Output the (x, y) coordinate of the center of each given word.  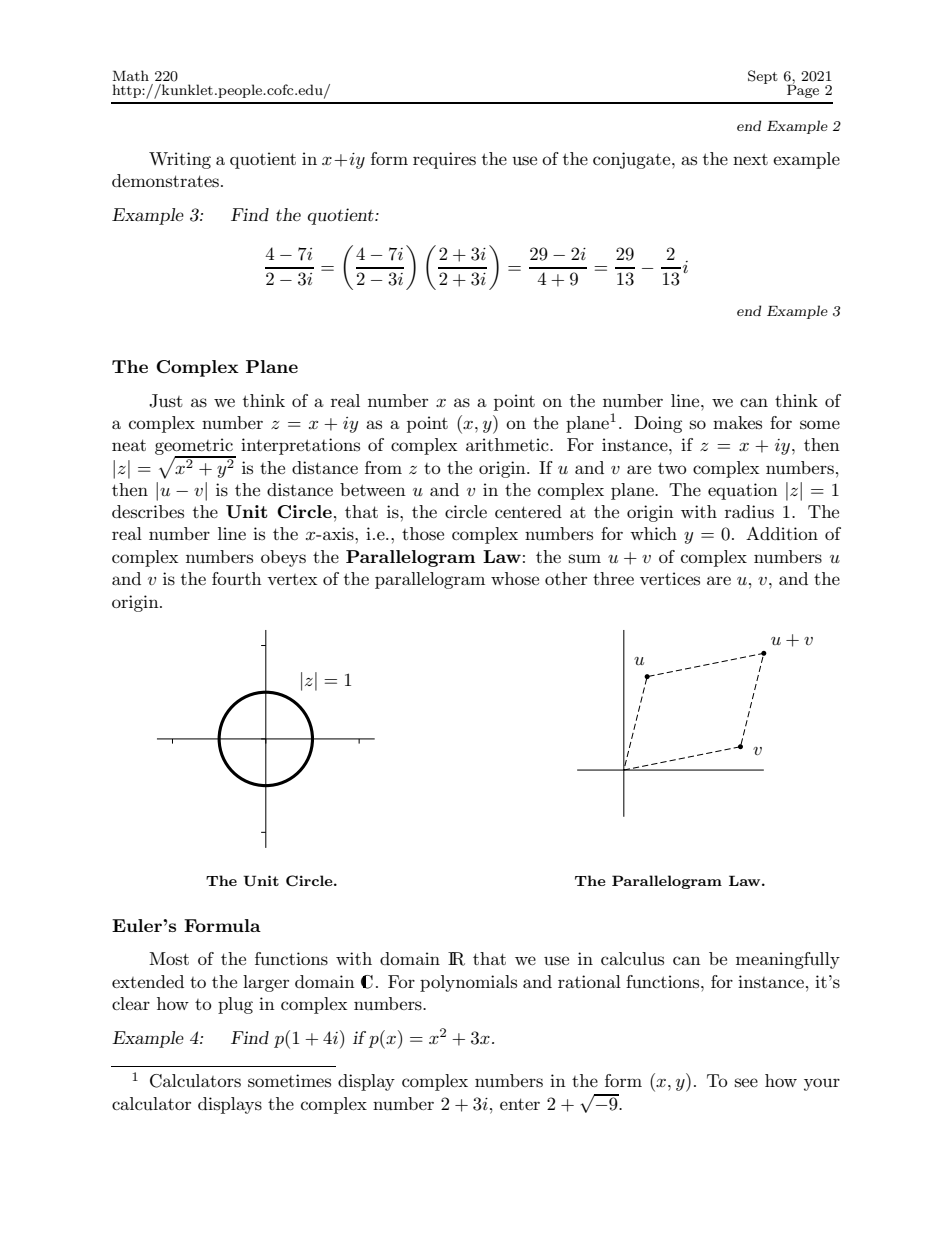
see (746, 1082)
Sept (763, 77)
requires (444, 160)
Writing (180, 160)
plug (235, 1005)
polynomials (468, 983)
